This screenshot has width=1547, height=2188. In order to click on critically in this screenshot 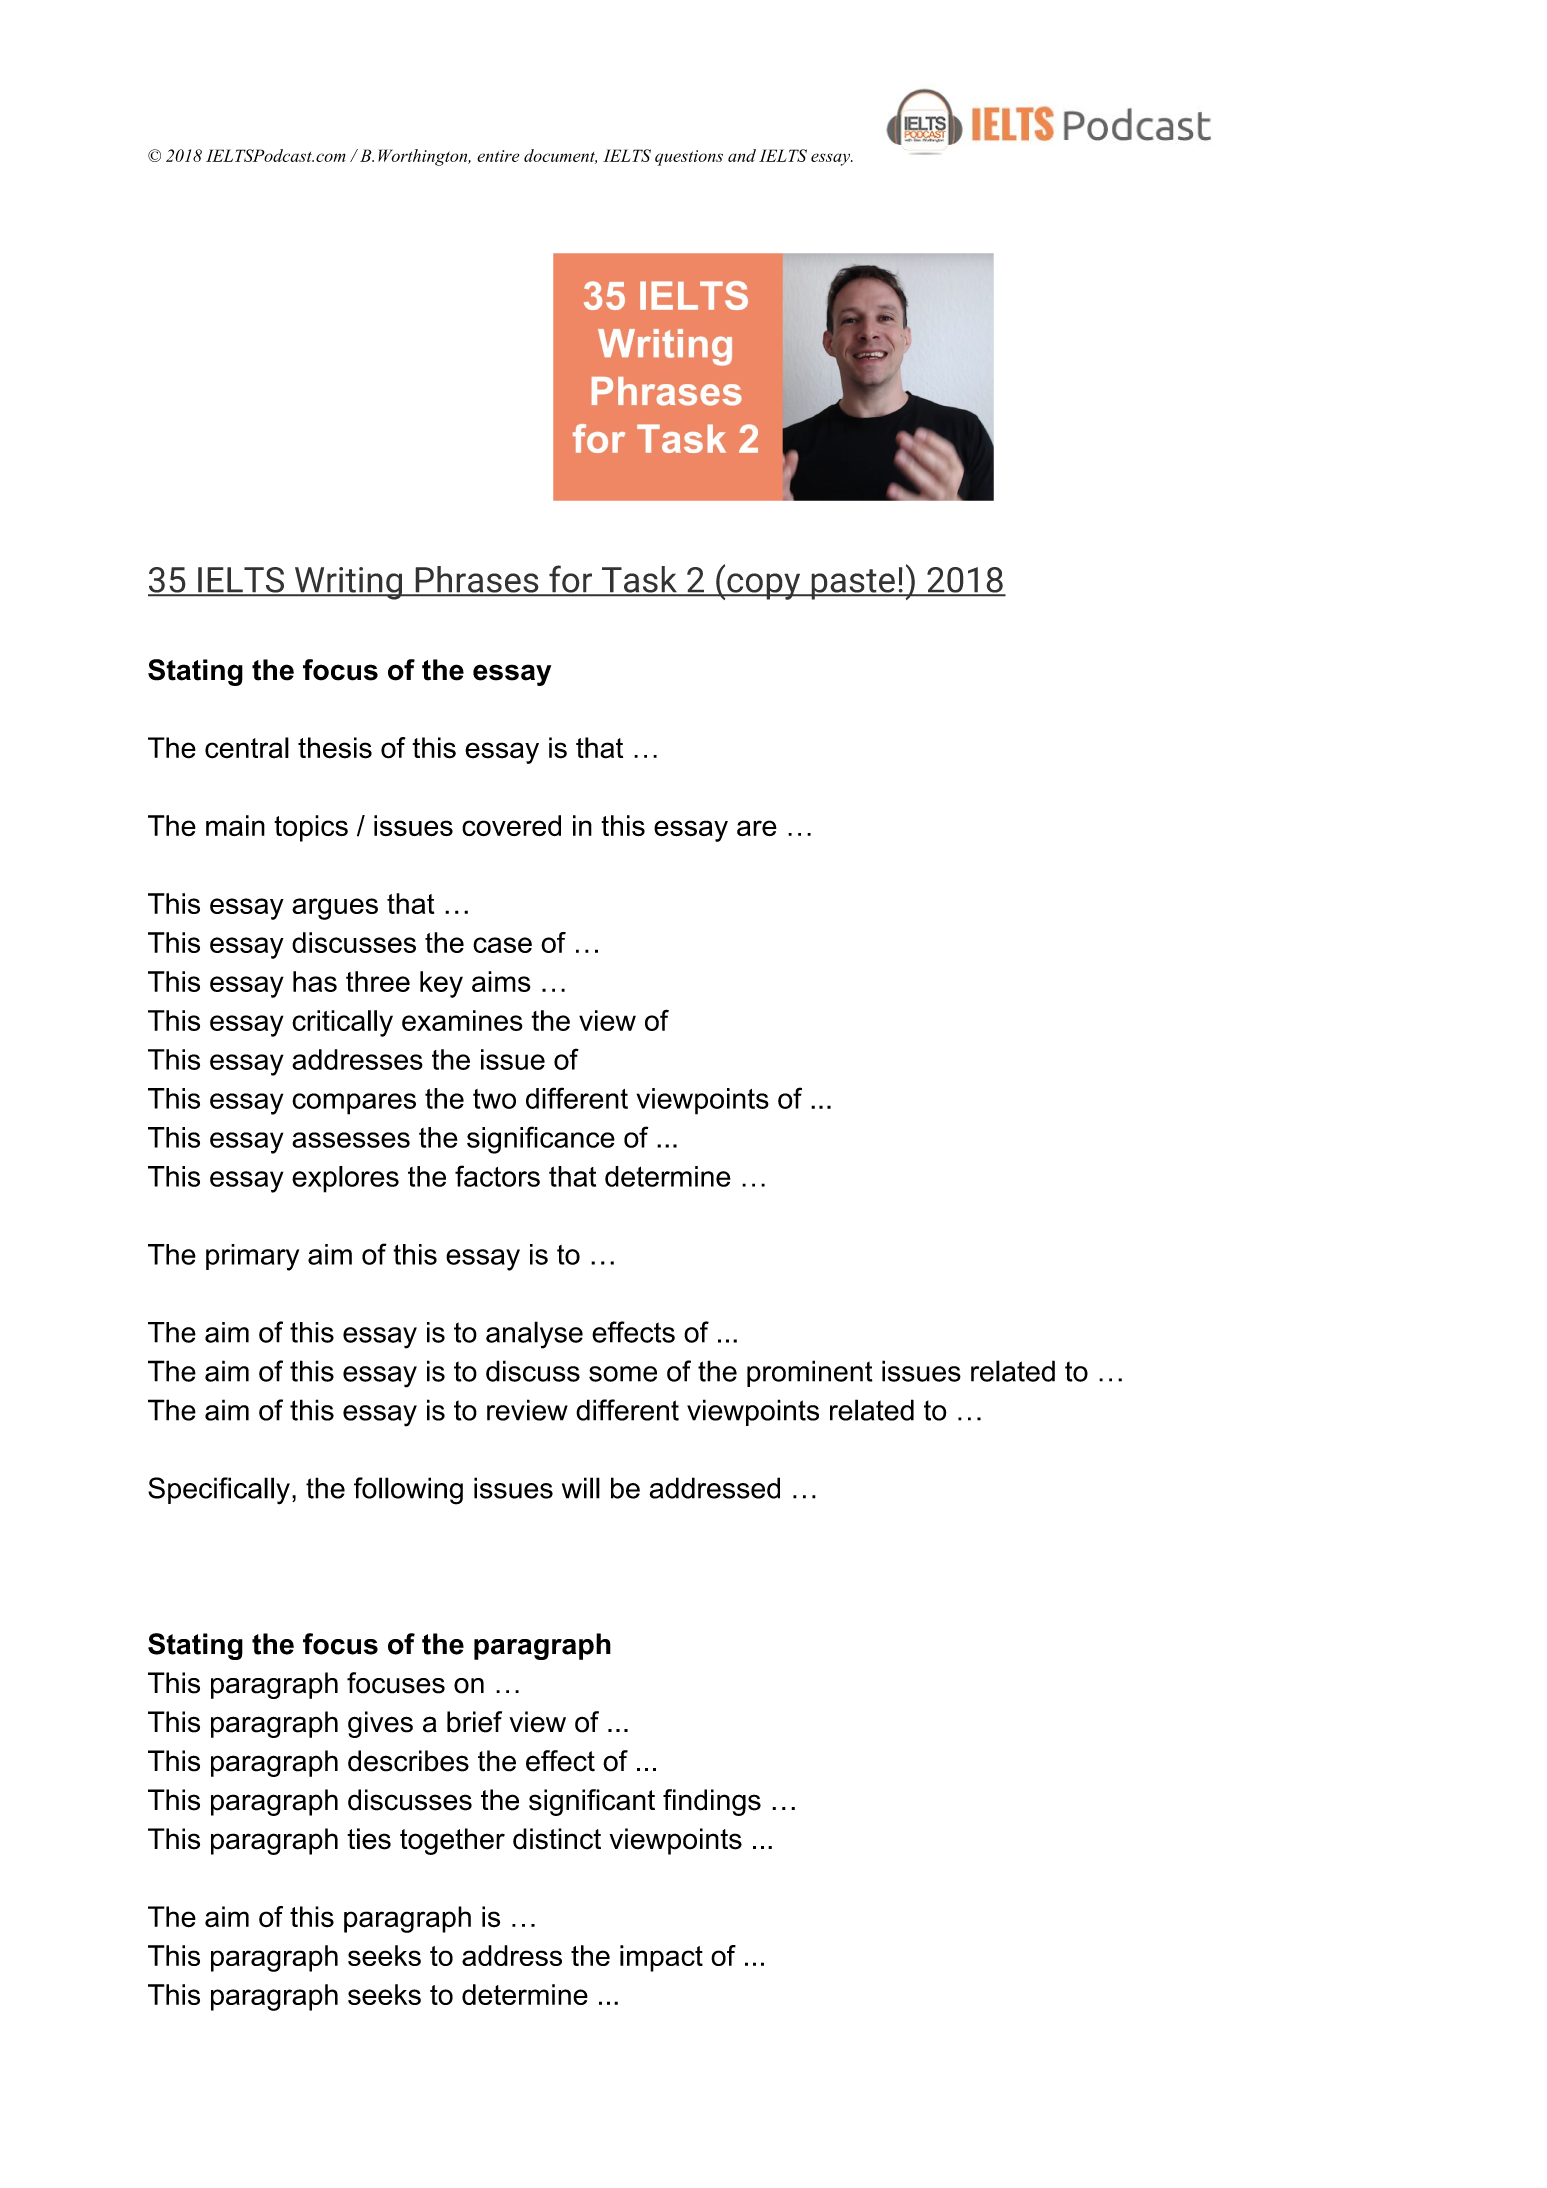, I will do `click(342, 1023)`.
